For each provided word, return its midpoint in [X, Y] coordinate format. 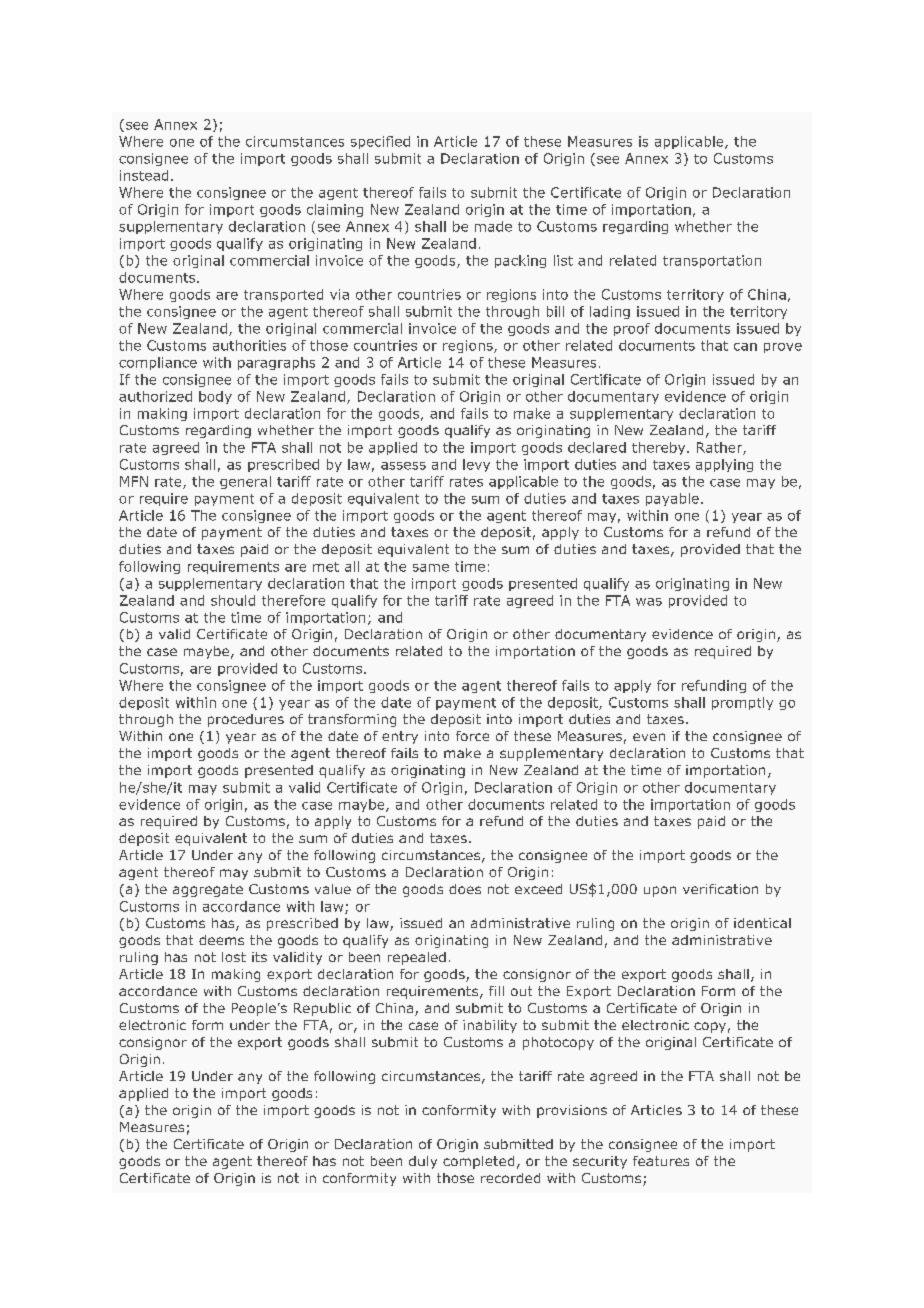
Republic [322, 1009]
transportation [712, 261]
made [493, 226]
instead [144, 175]
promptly [742, 703]
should [233, 600]
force [472, 736]
